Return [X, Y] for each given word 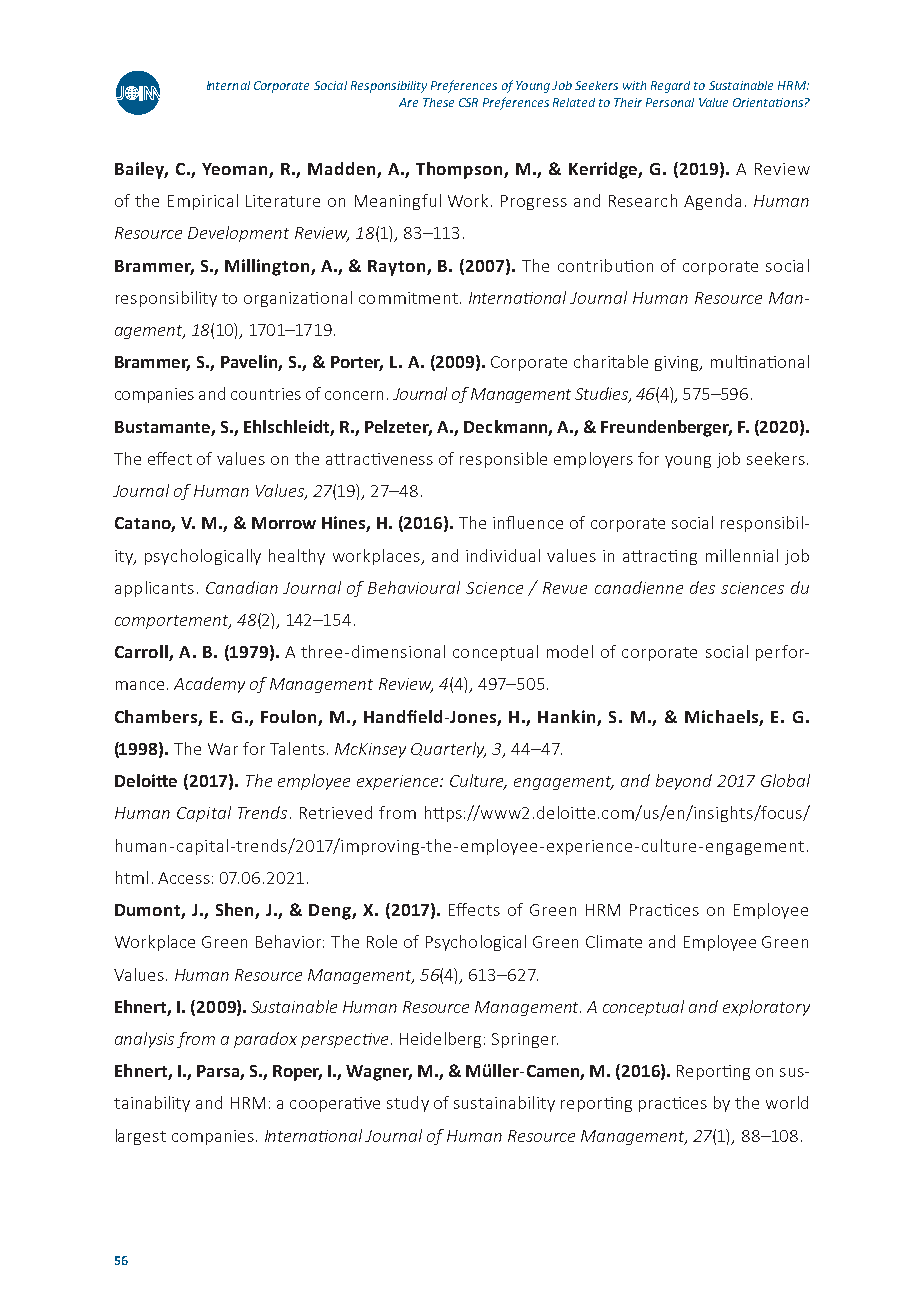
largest [141, 1137]
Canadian [242, 587]
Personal [670, 102]
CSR [468, 102]
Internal [228, 85]
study [408, 1104]
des [702, 587]
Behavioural [414, 587]
